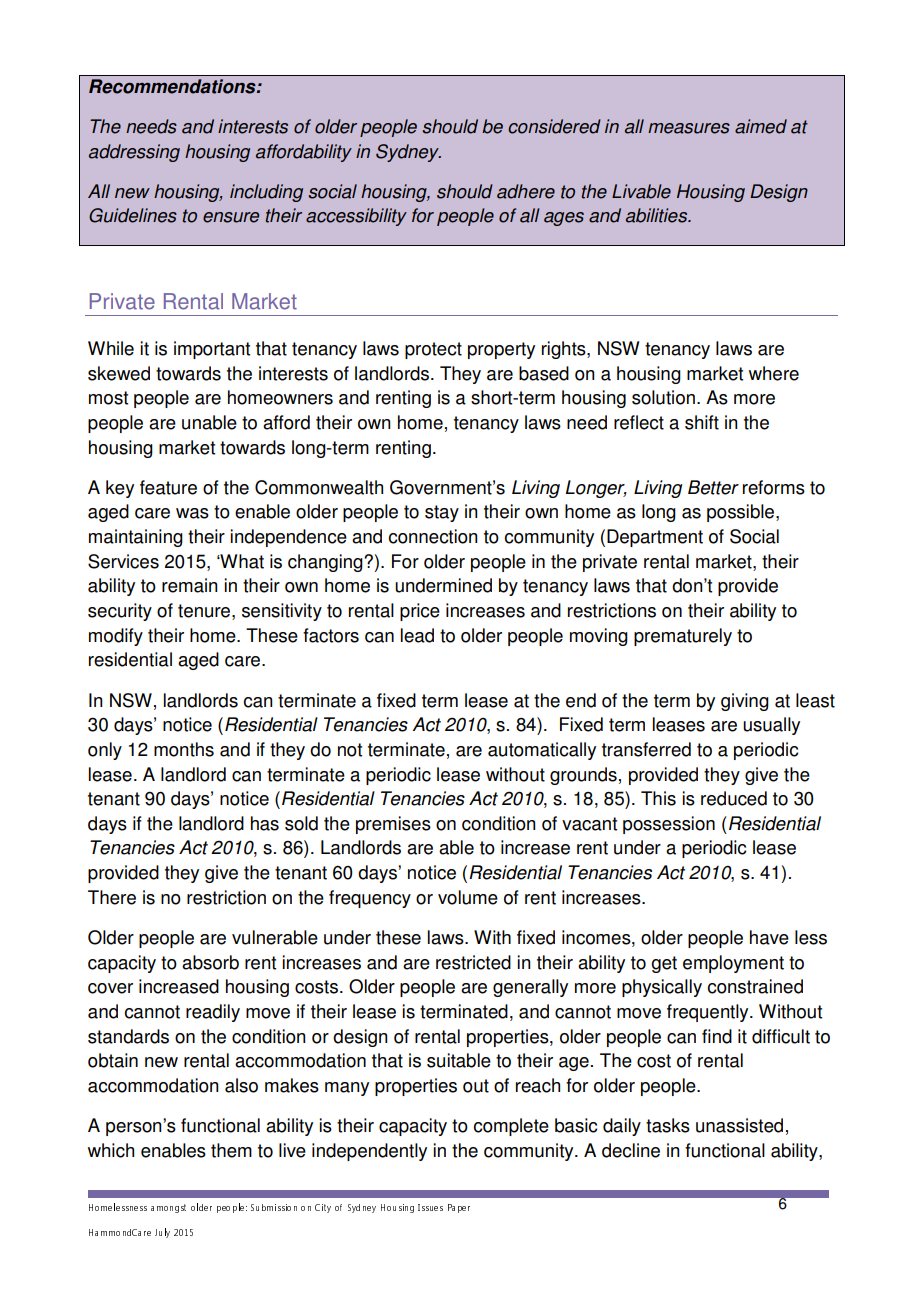 The image size is (924, 1308). Describe the element at coordinates (134, 153) in the image. I see `addressing` at that location.
